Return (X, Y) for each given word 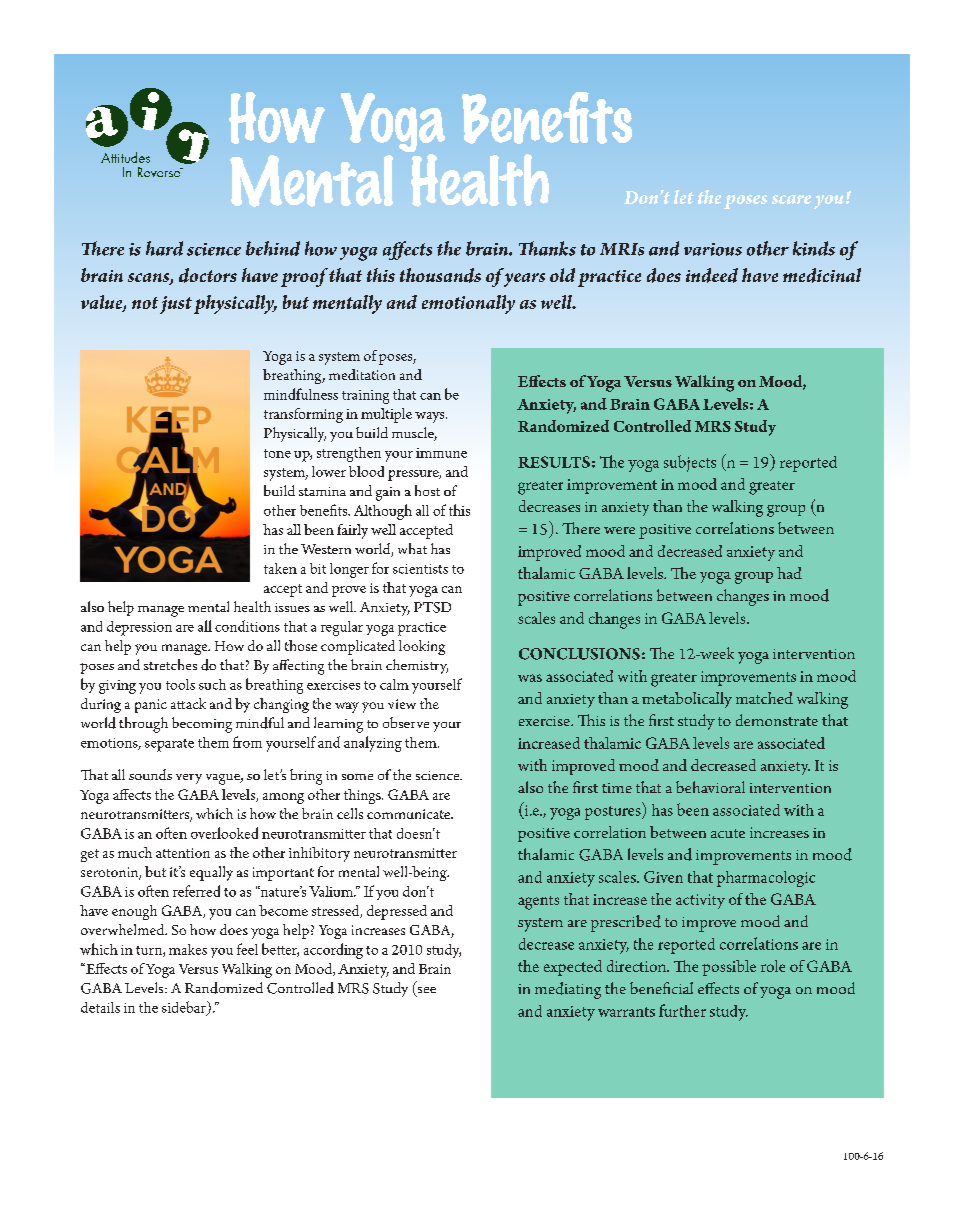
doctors (208, 275)
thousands (440, 275)
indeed (712, 275)
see (425, 991)
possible (729, 968)
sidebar (185, 1008)
